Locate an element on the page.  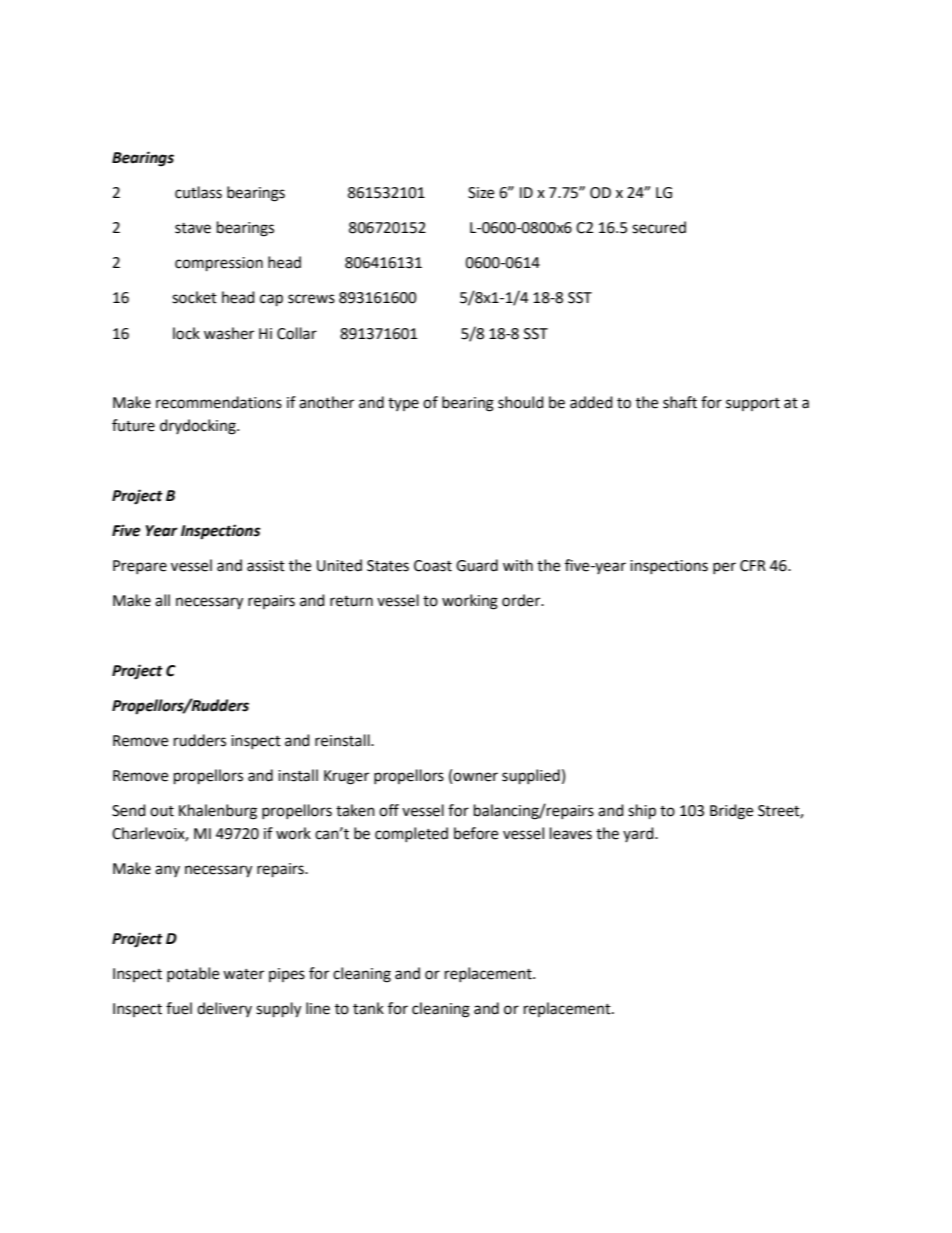
owner is located at coordinates (475, 777).
